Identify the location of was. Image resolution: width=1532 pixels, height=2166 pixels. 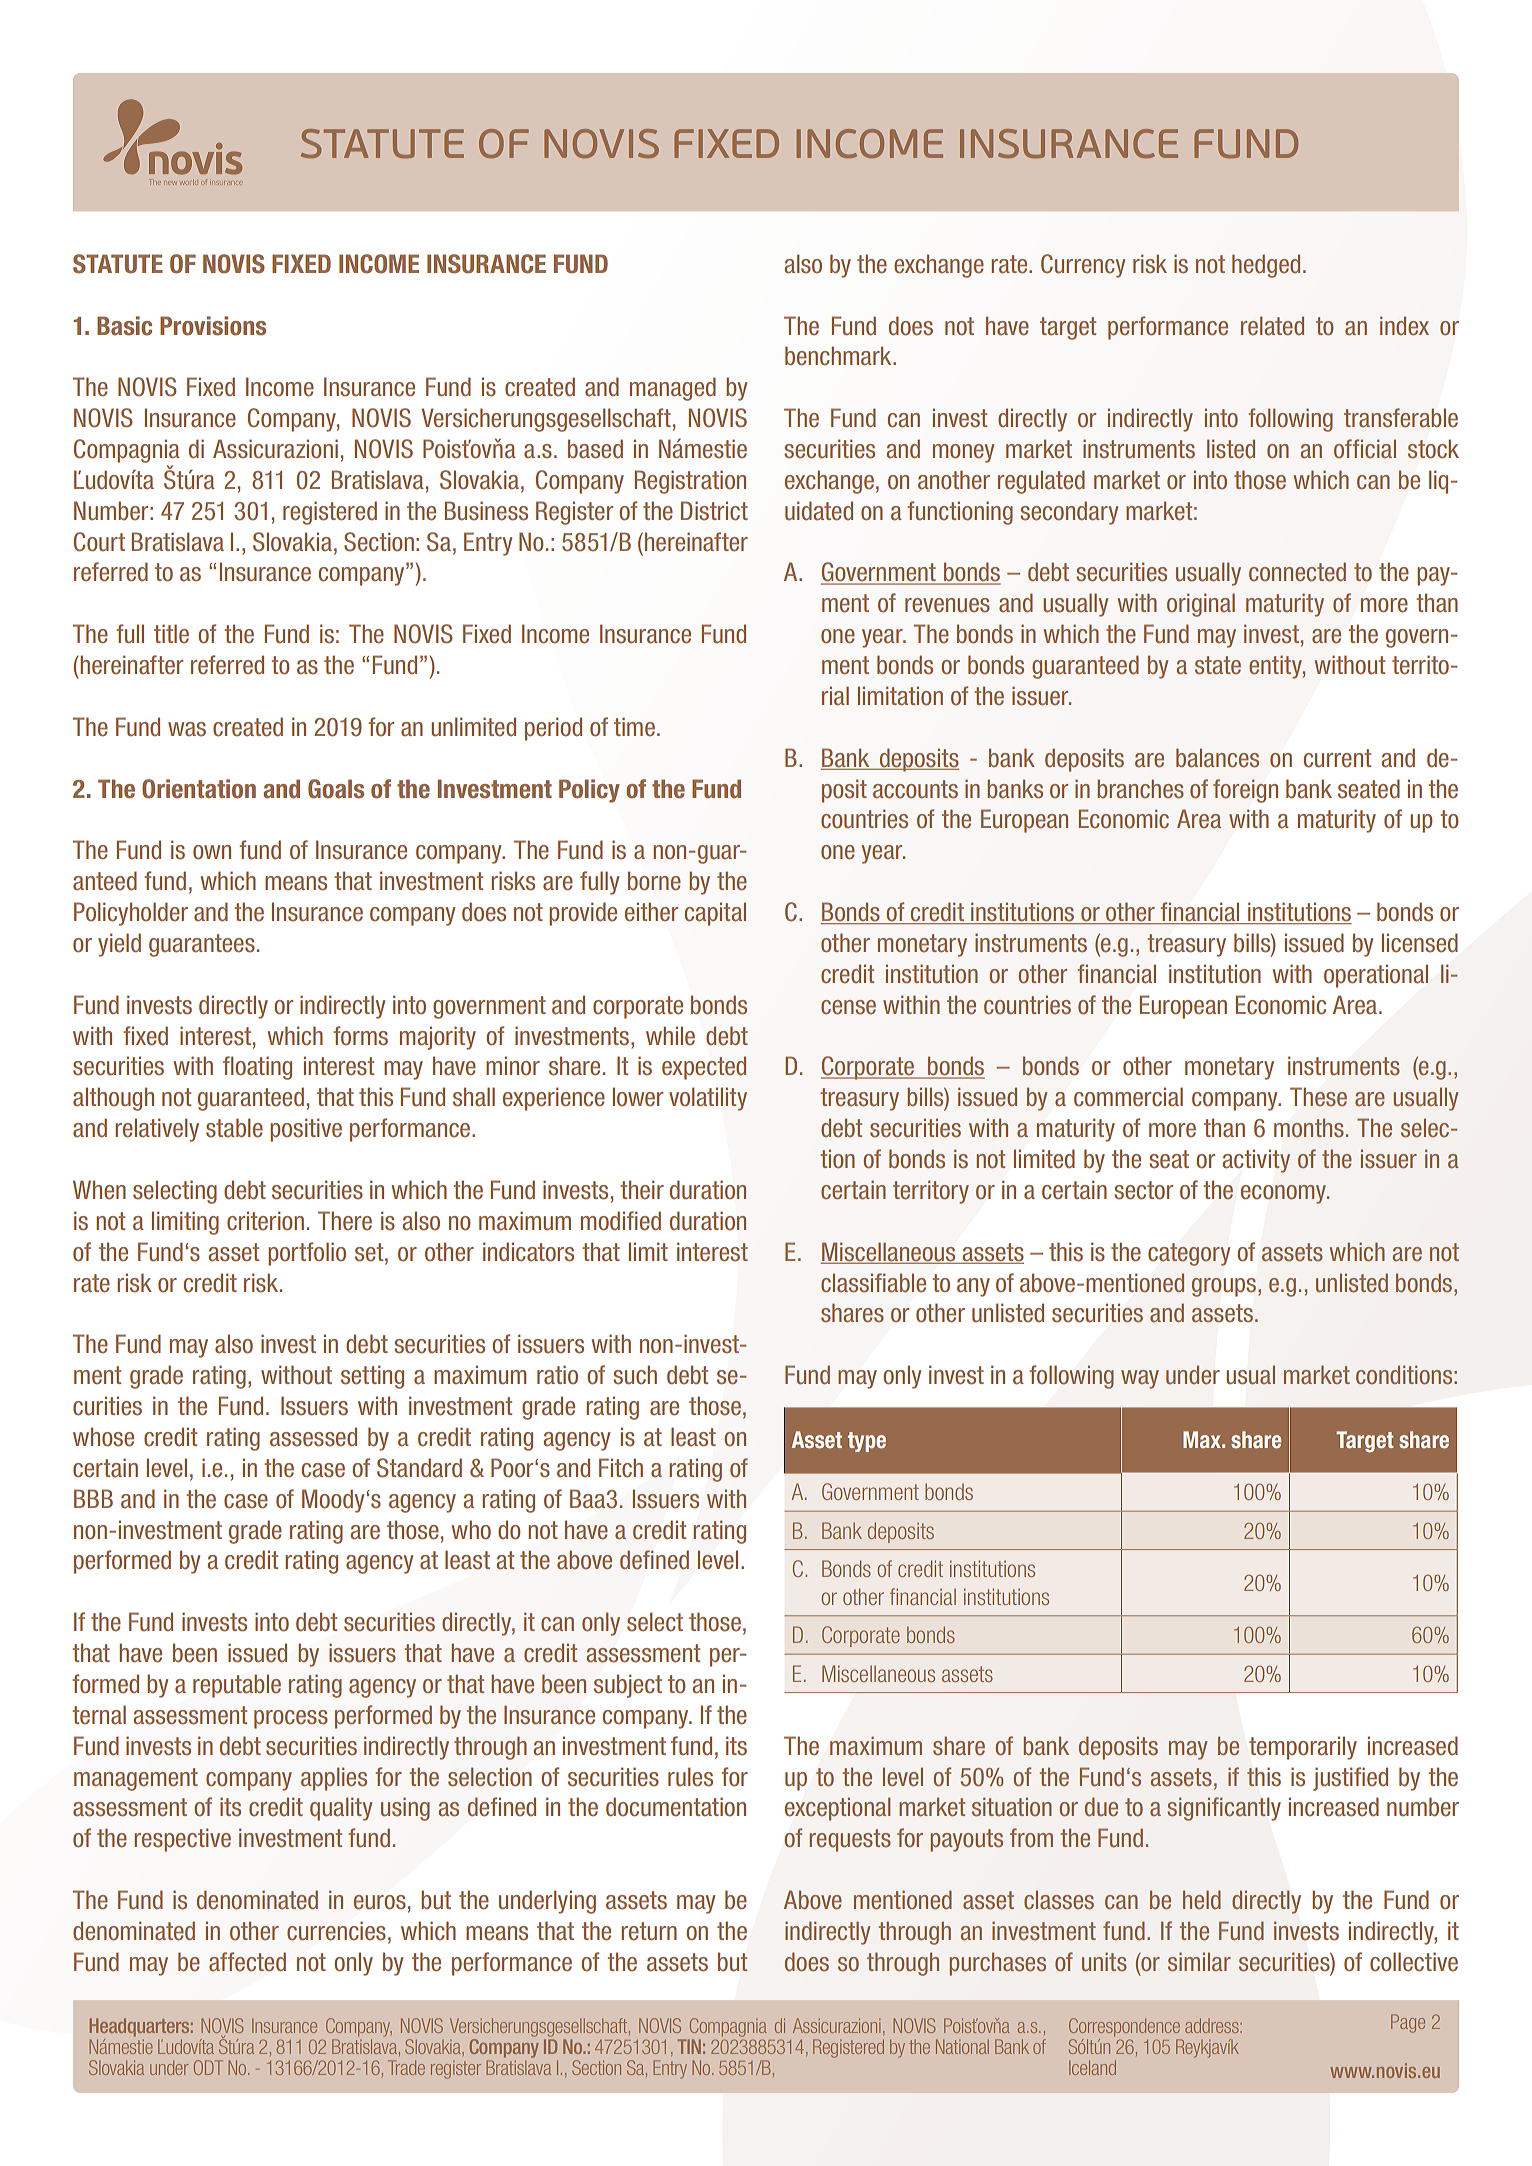
(187, 729).
